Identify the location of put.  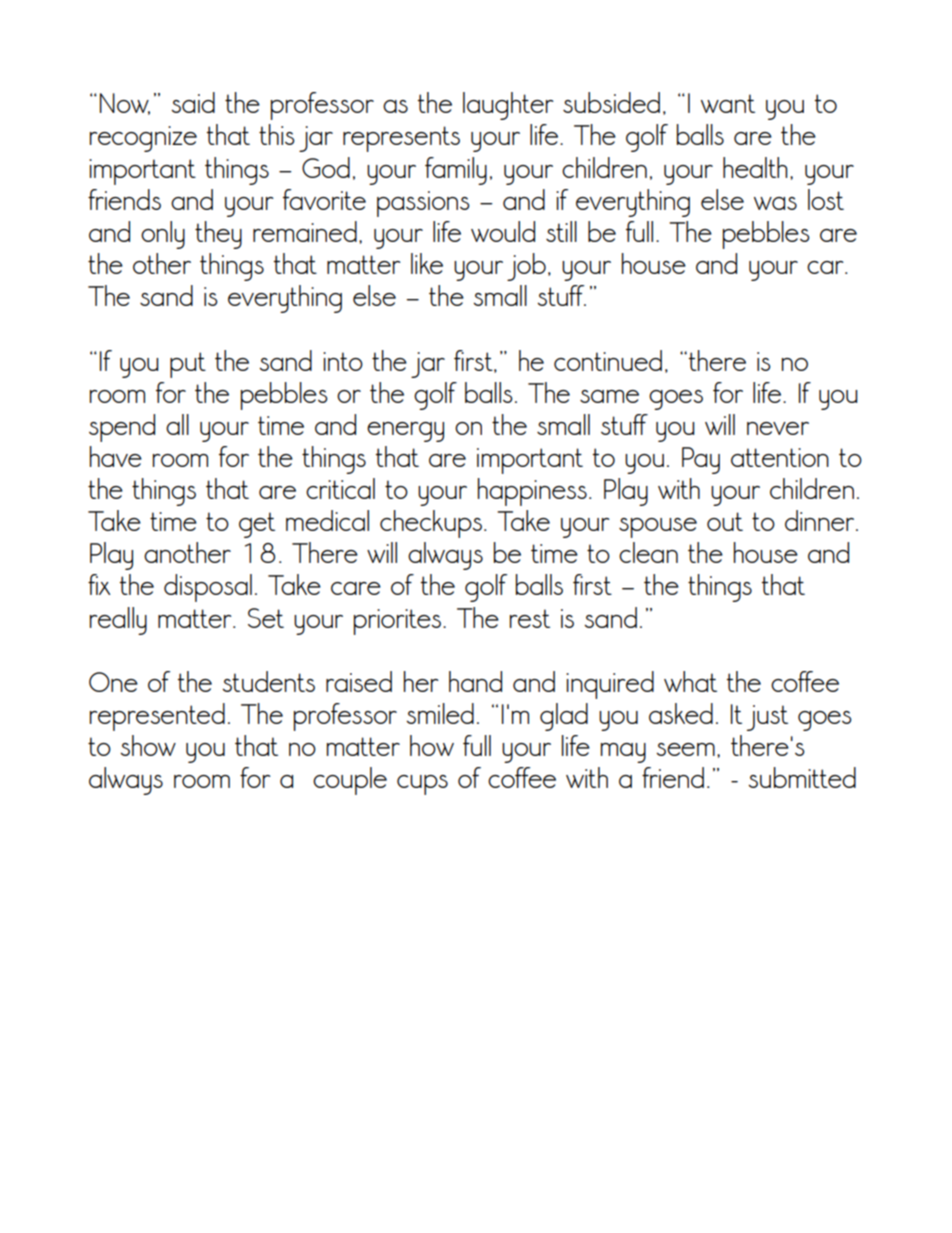
(188, 365).
